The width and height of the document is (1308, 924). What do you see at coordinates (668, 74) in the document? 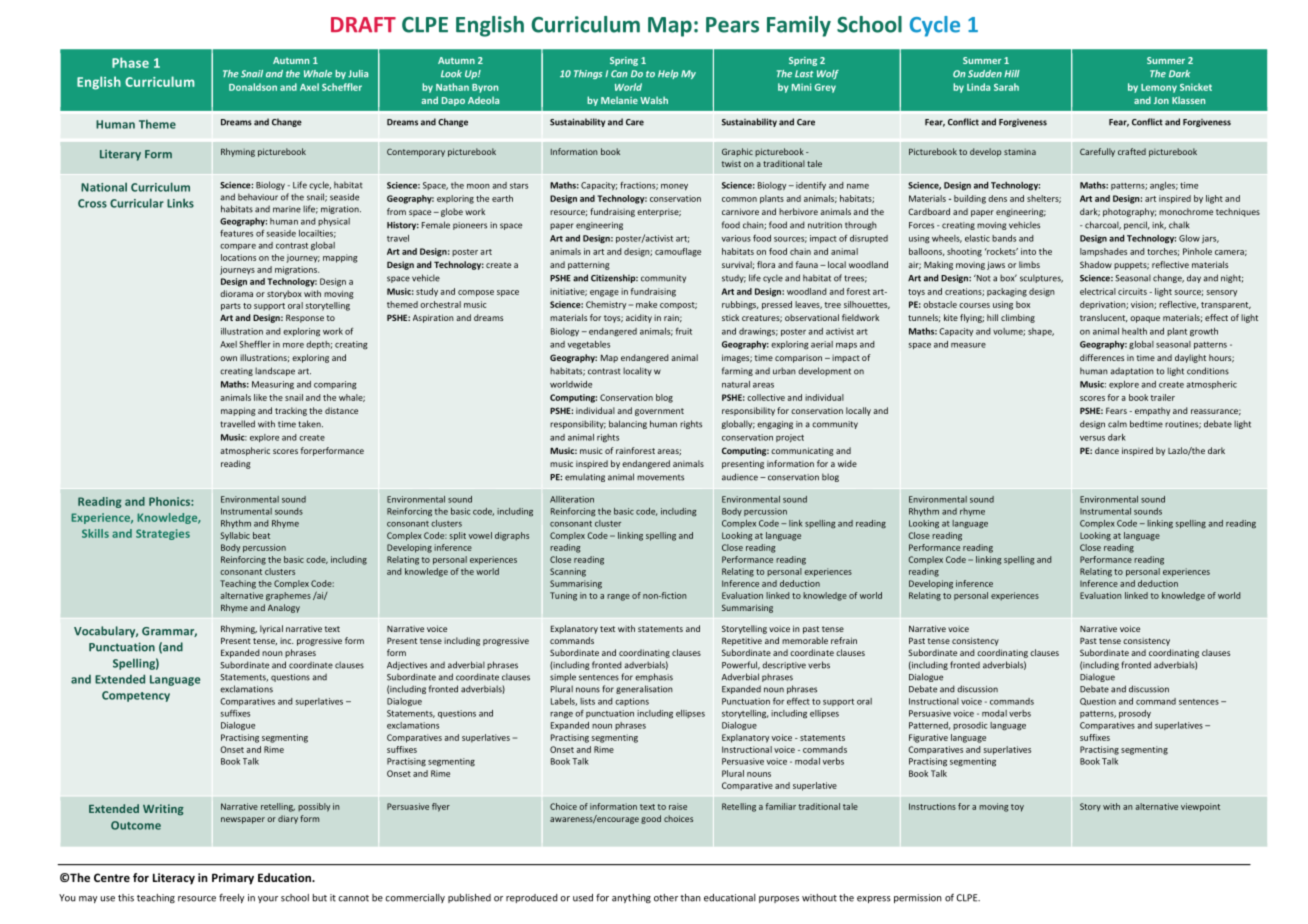
I see `Help` at bounding box center [668, 74].
